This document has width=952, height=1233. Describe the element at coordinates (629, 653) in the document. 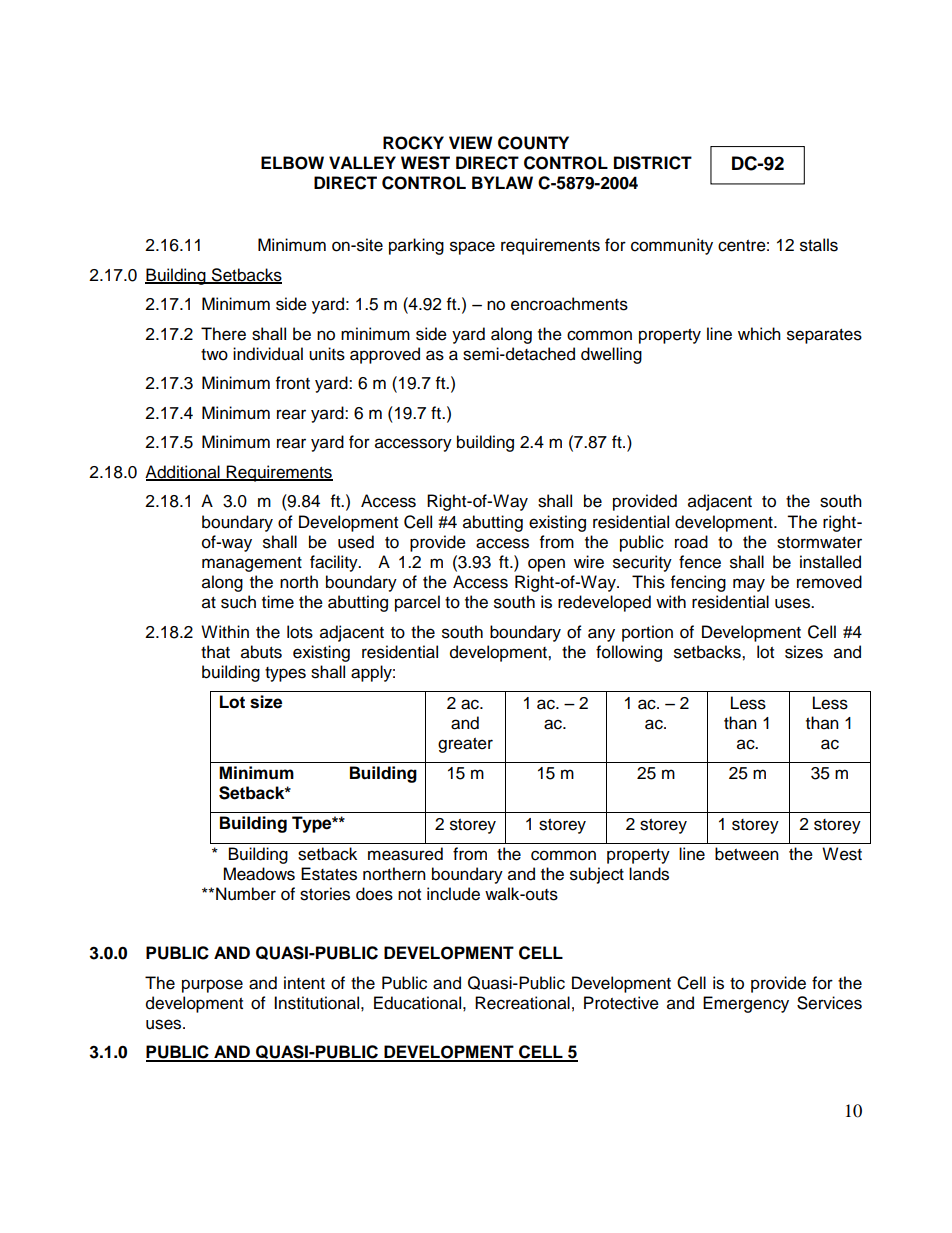

I see `following` at that location.
